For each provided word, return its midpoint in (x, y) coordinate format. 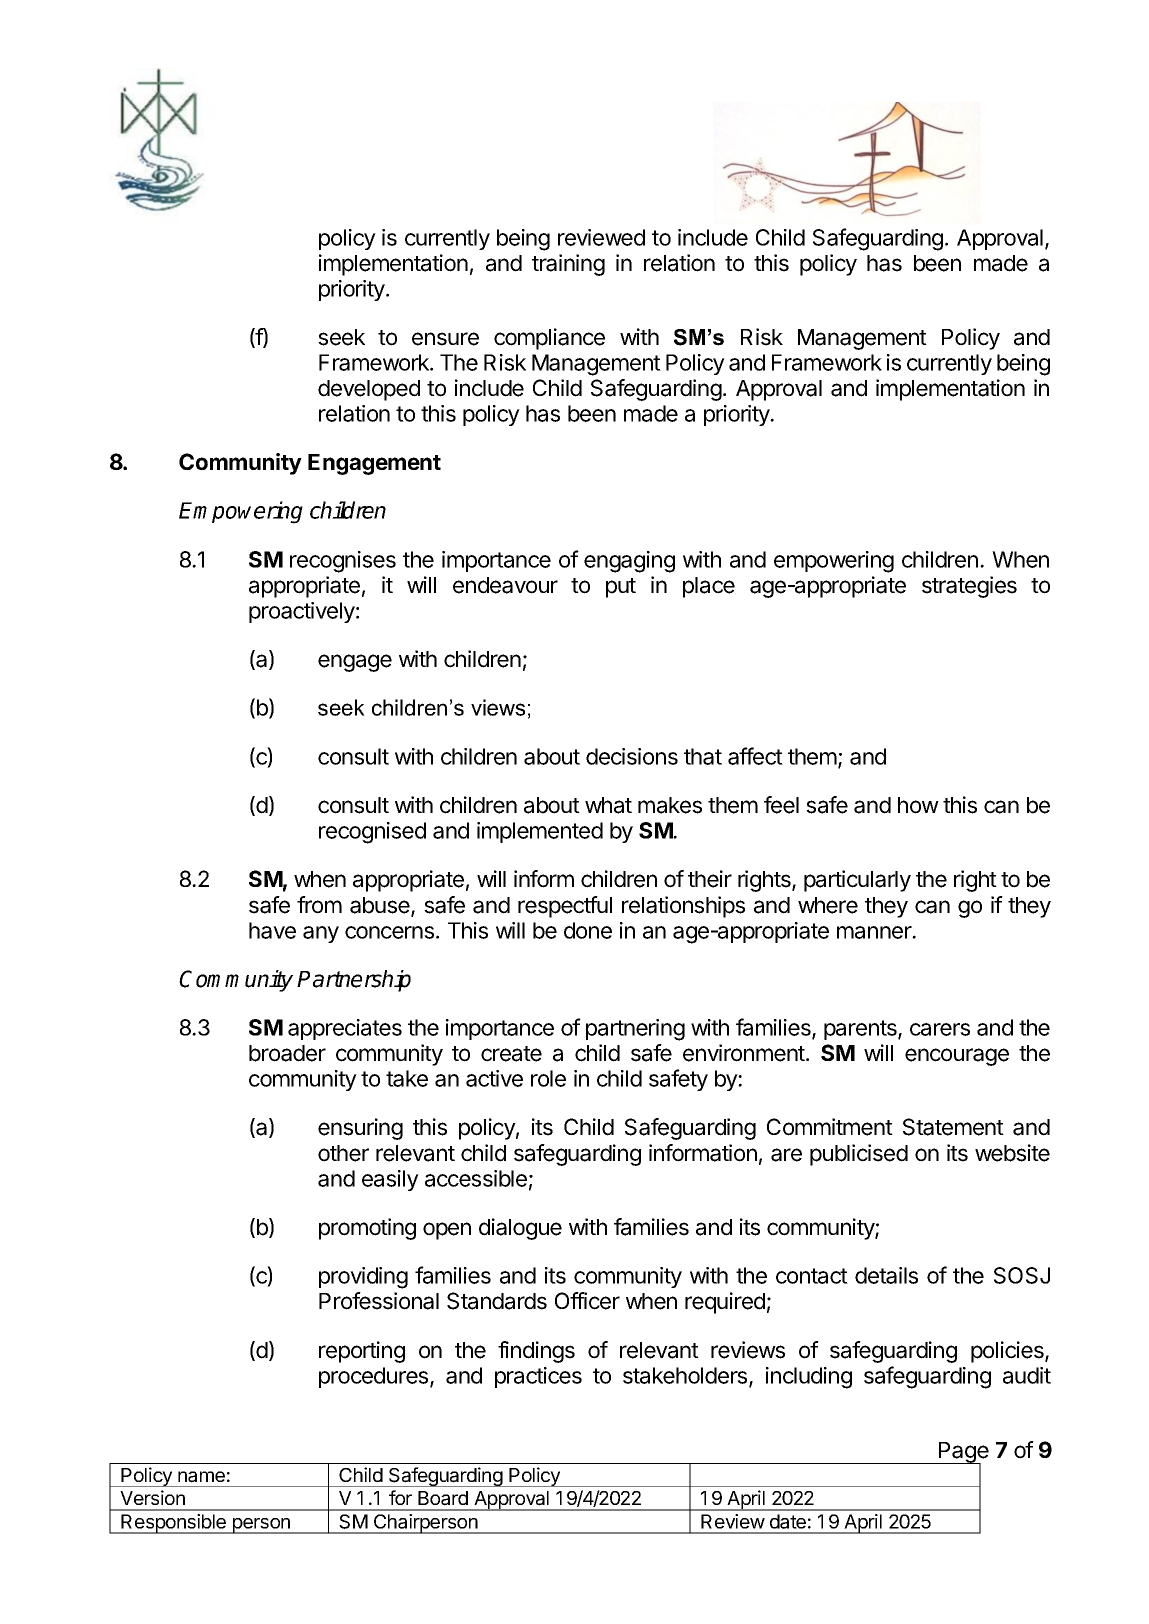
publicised (859, 1155)
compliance (549, 339)
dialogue (520, 1229)
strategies (969, 587)
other (343, 1153)
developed (369, 390)
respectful (565, 907)
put (621, 588)
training (568, 265)
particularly (857, 881)
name (201, 1477)
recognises (343, 562)
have (272, 930)
